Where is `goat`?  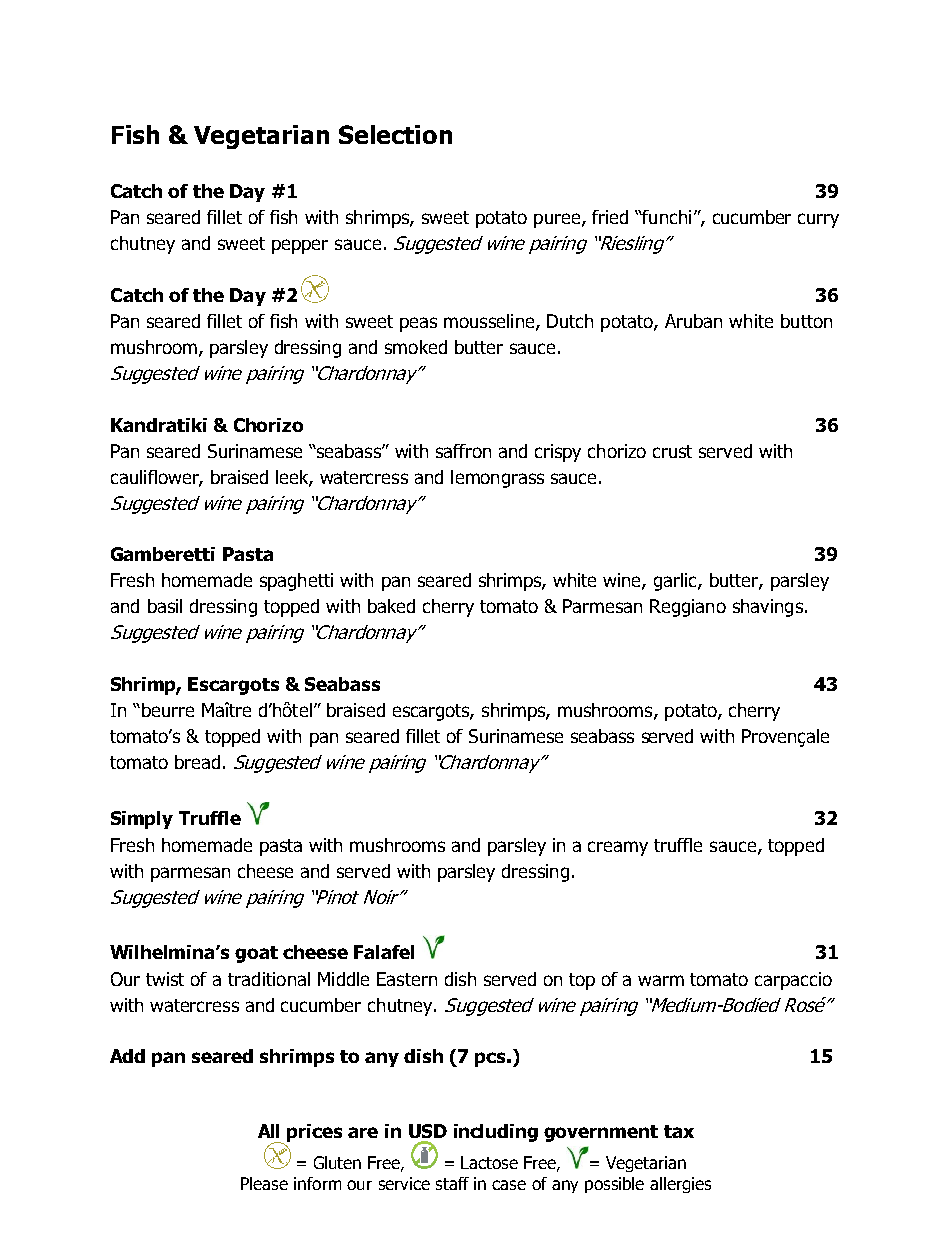
goat is located at coordinates (256, 954).
